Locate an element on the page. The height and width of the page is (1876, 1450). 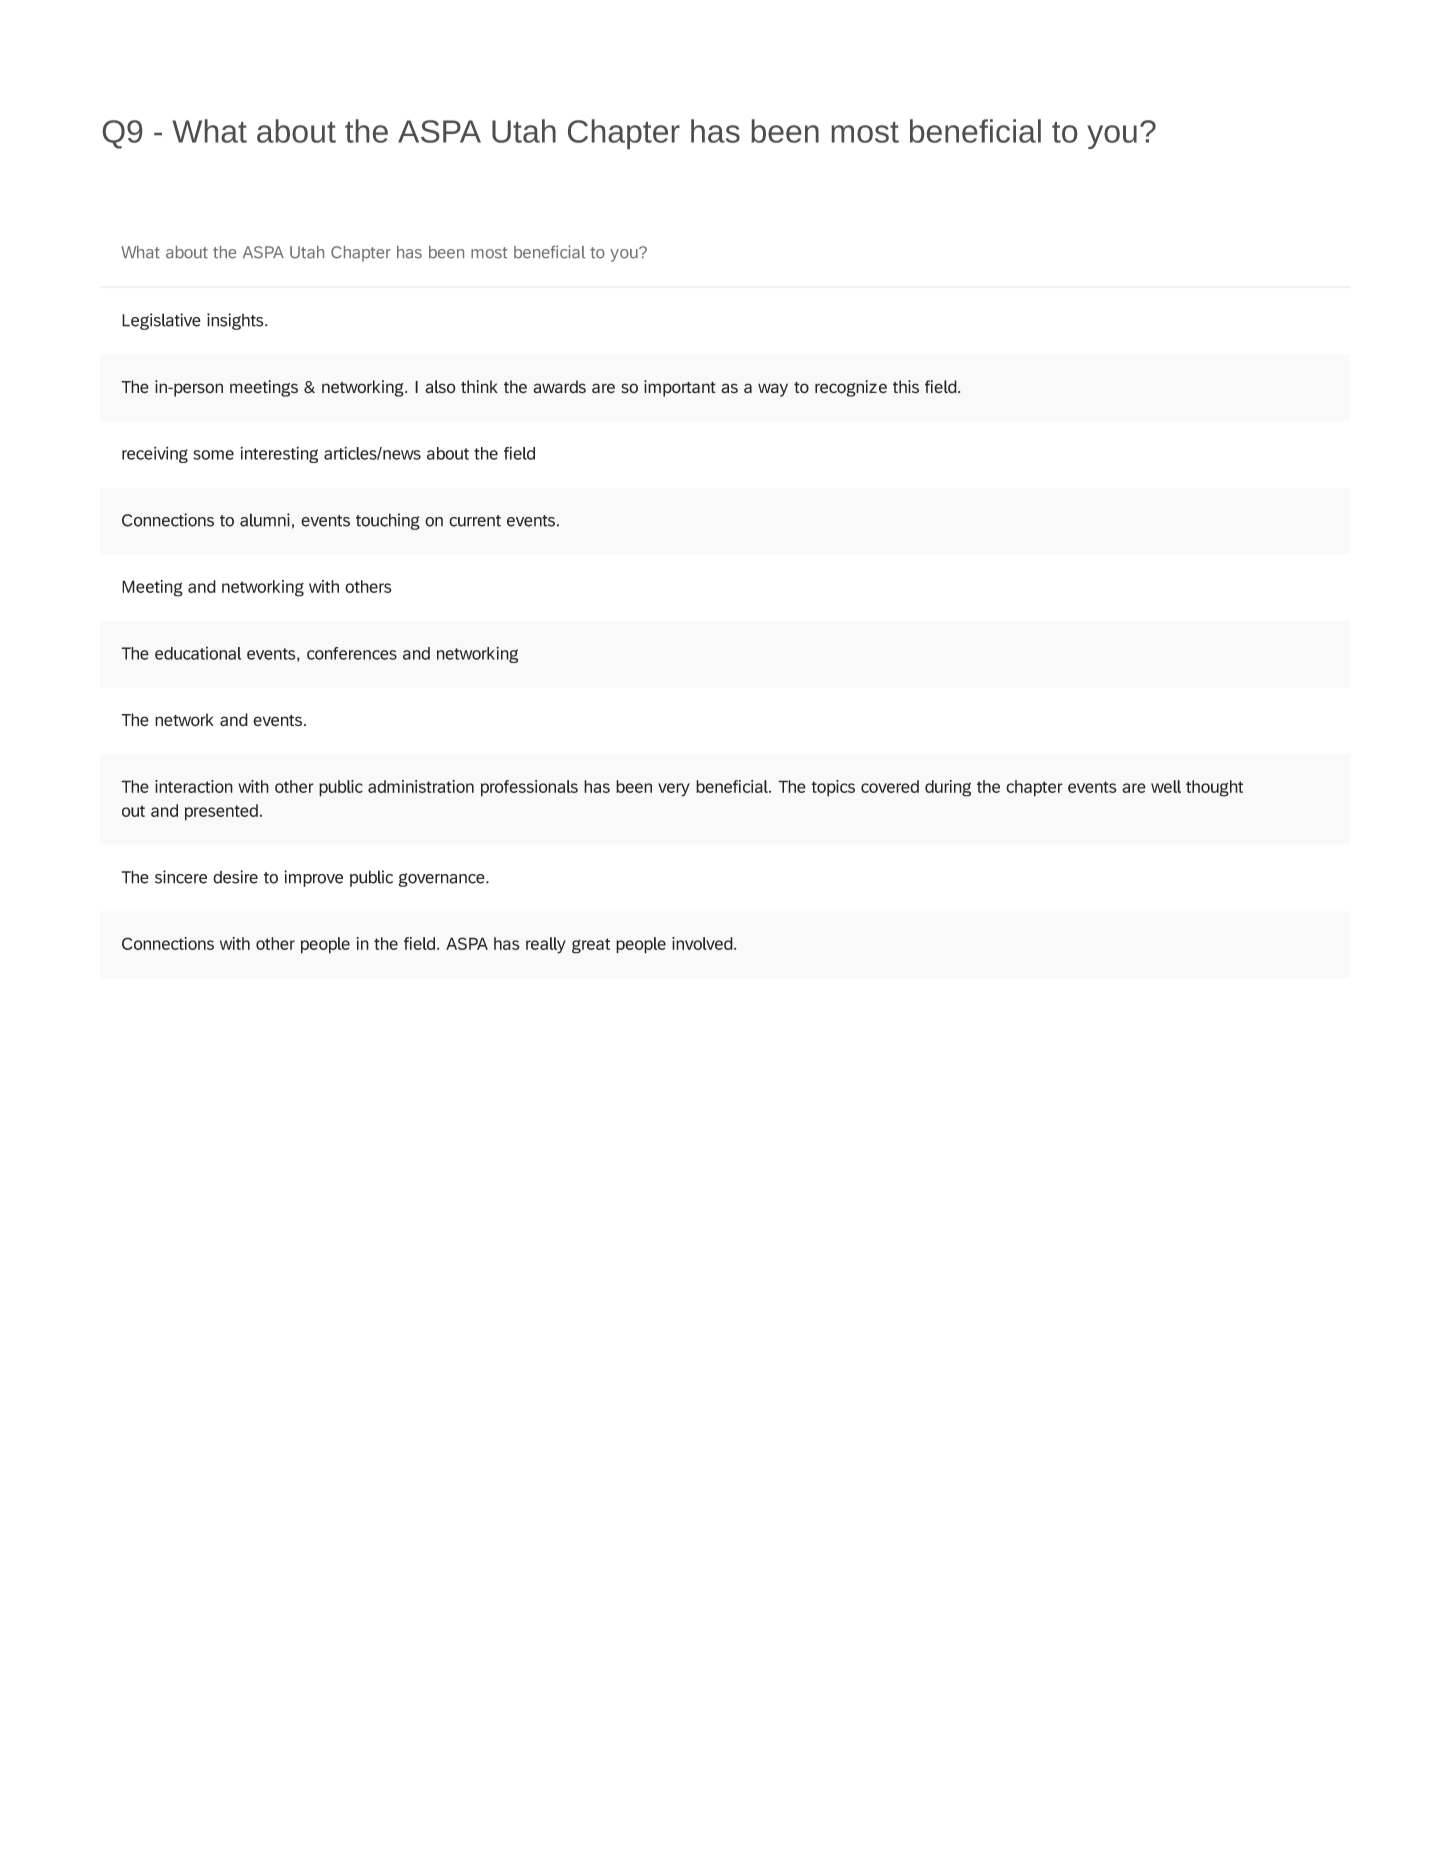
well is located at coordinates (1166, 786).
